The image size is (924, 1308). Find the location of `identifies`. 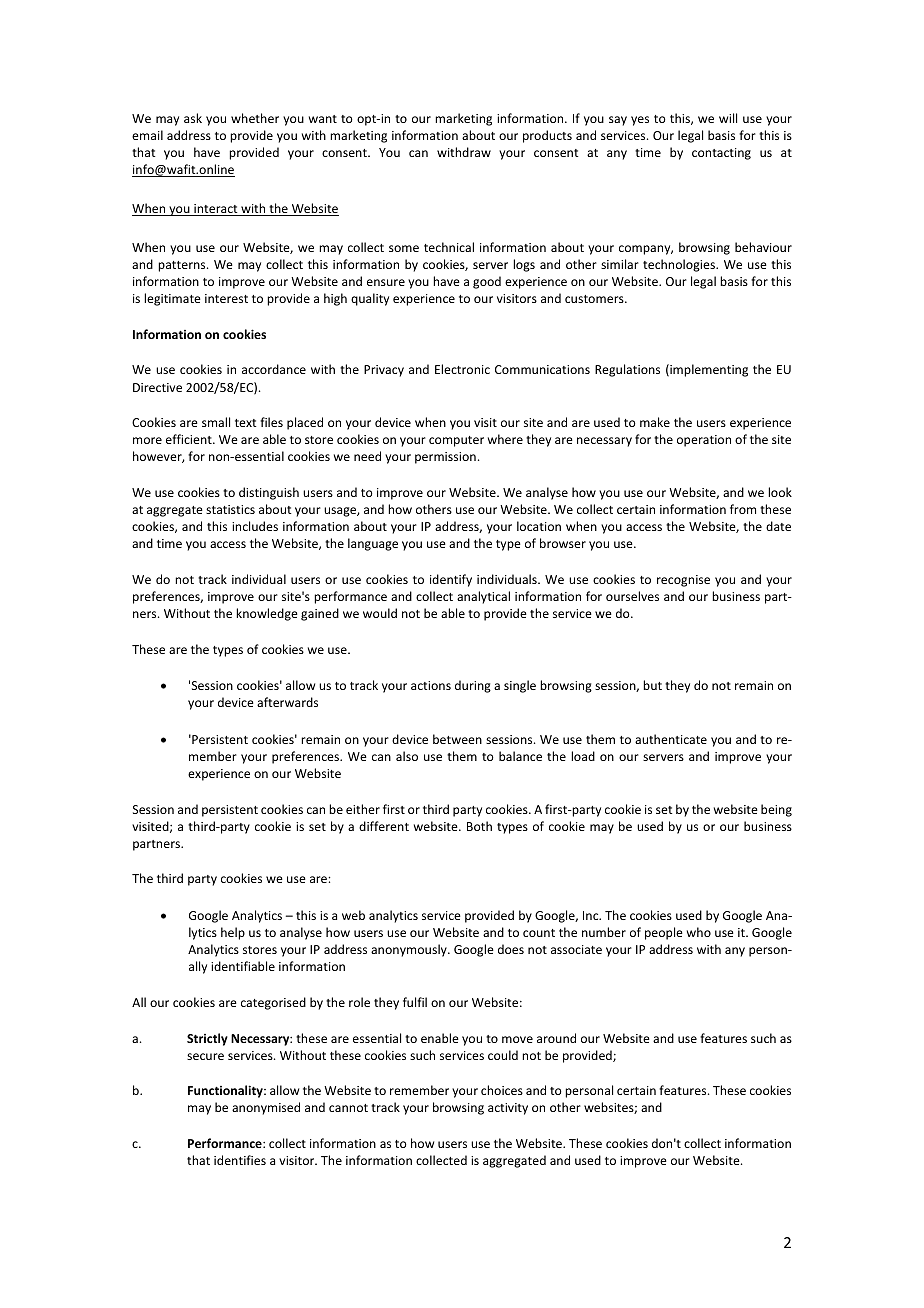

identifies is located at coordinates (240, 1160).
